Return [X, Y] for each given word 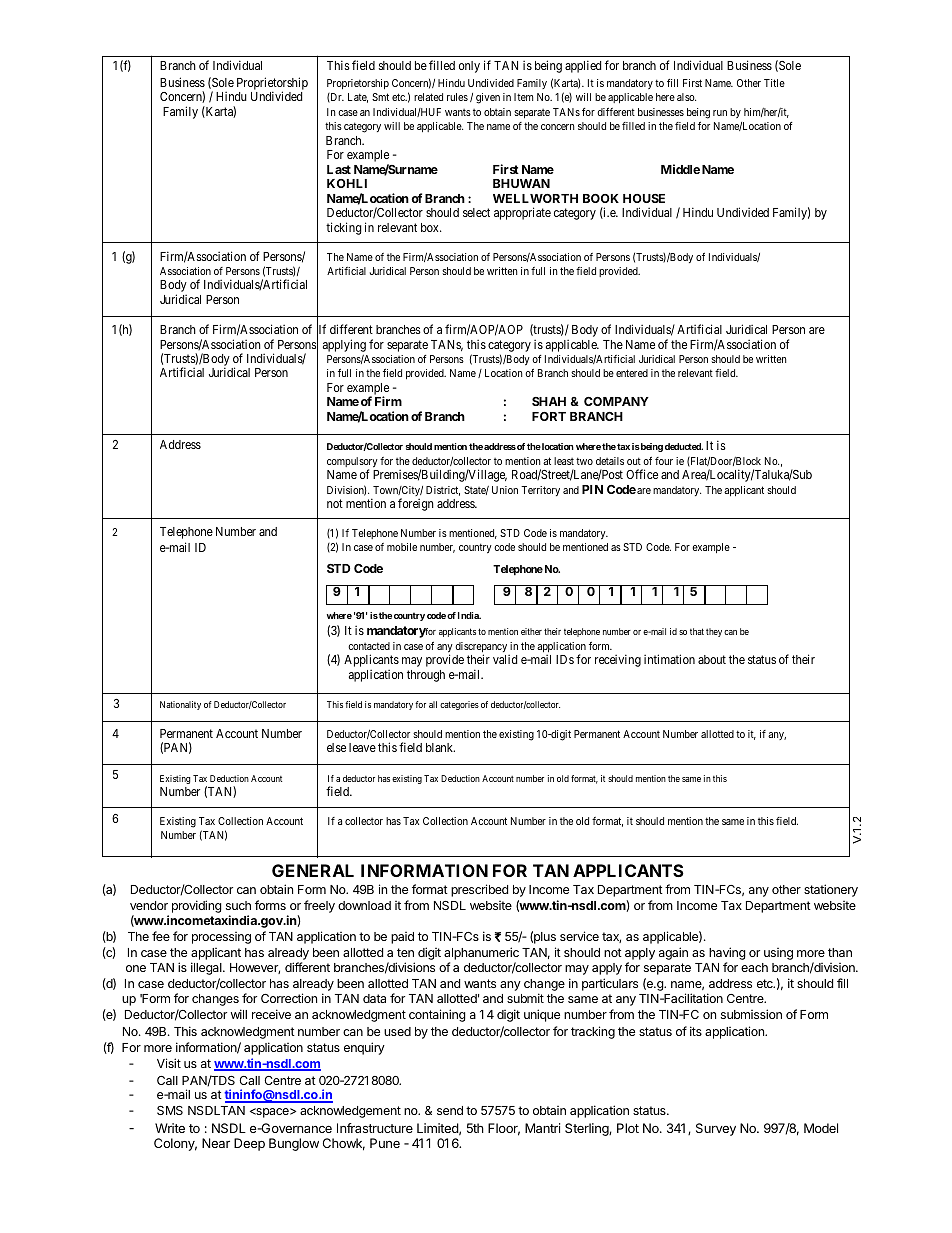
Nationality [180, 705]
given [488, 98]
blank [440, 747]
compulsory [352, 463]
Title [774, 83]
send [450, 1110]
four [664, 461]
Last [339, 169]
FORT [549, 416]
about [712, 659]
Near [216, 1143]
